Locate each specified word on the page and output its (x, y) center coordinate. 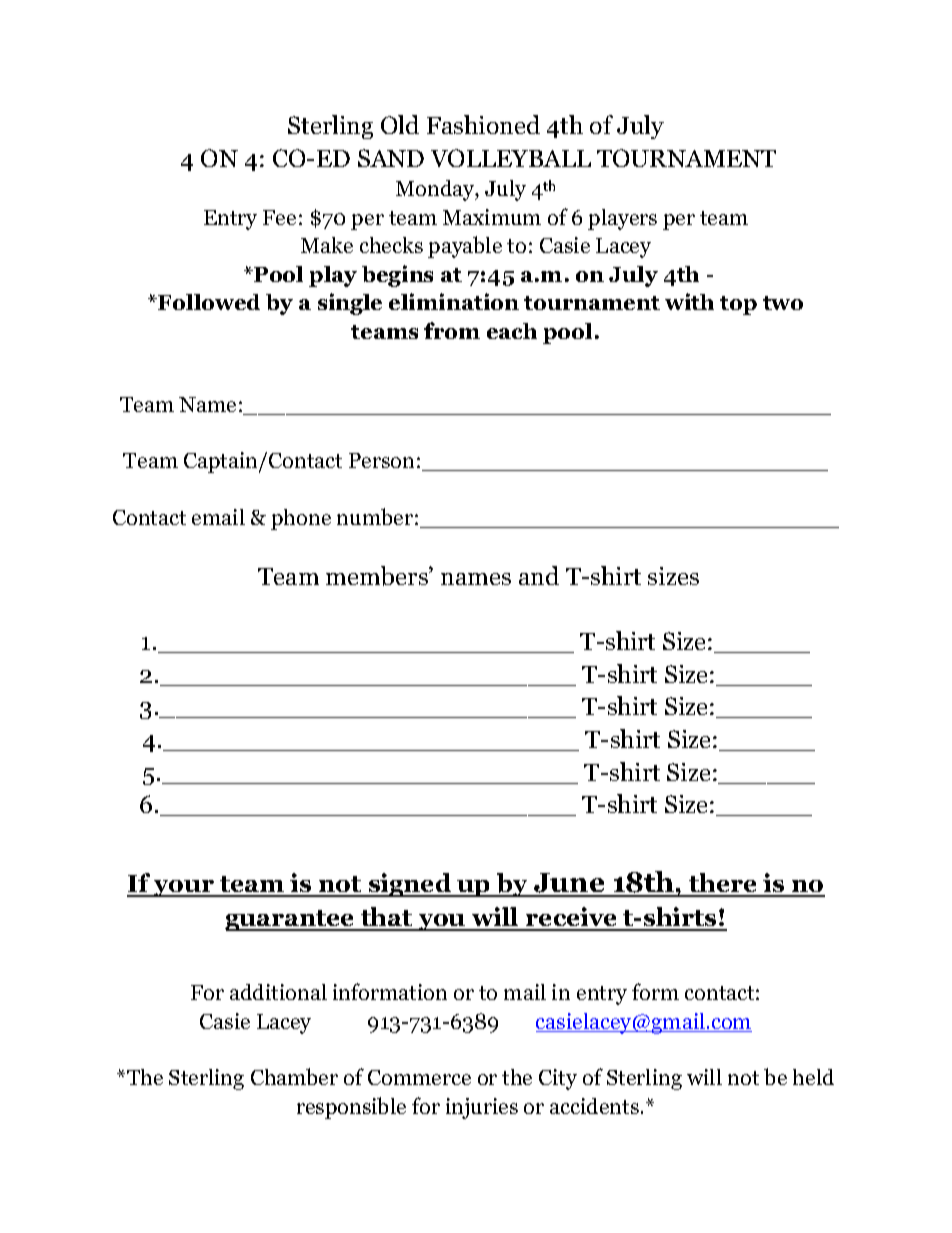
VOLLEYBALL (511, 158)
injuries (482, 1108)
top (738, 305)
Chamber (294, 1076)
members (378, 576)
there (723, 884)
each (512, 331)
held (813, 1077)
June (569, 884)
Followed (208, 302)
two (783, 303)
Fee (279, 217)
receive (572, 918)
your (184, 888)
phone (301, 519)
